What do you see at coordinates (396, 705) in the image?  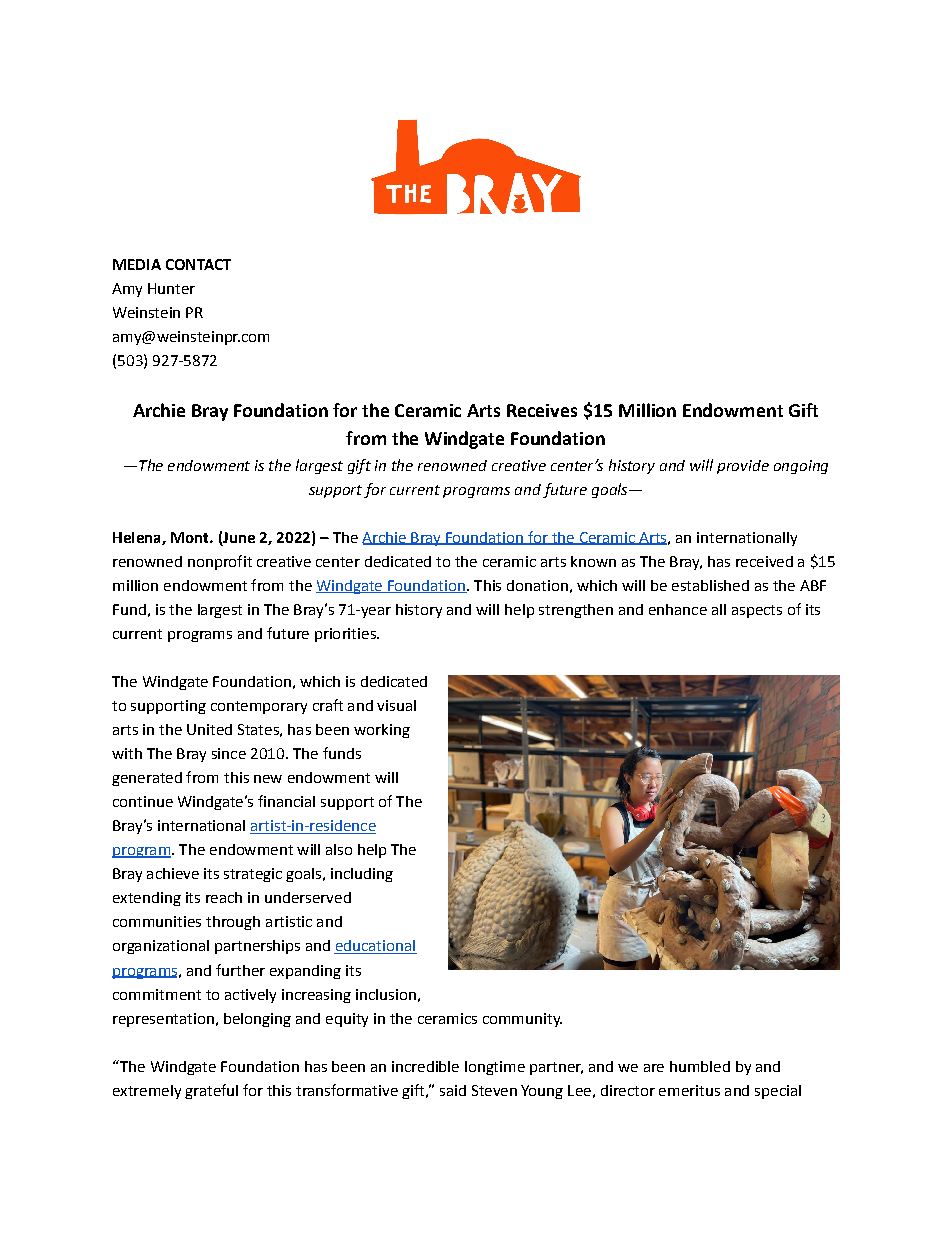 I see `visual` at bounding box center [396, 705].
